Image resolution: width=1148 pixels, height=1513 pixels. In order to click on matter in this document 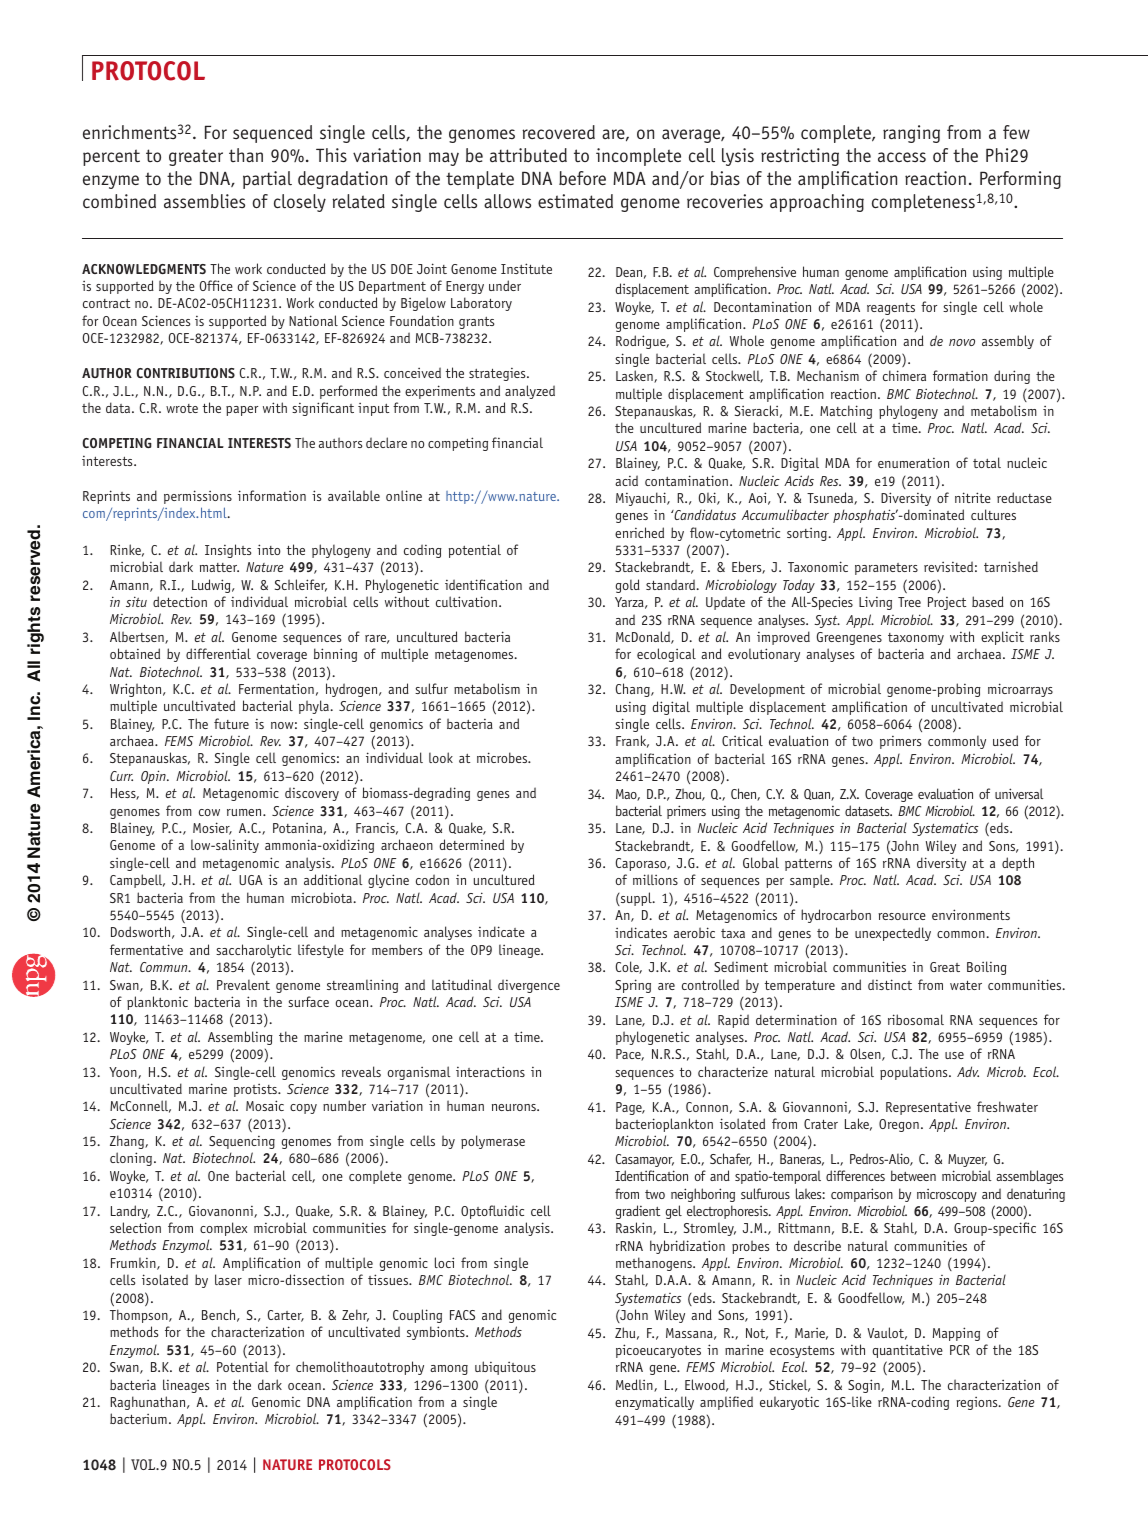, I will do `click(219, 567)`.
